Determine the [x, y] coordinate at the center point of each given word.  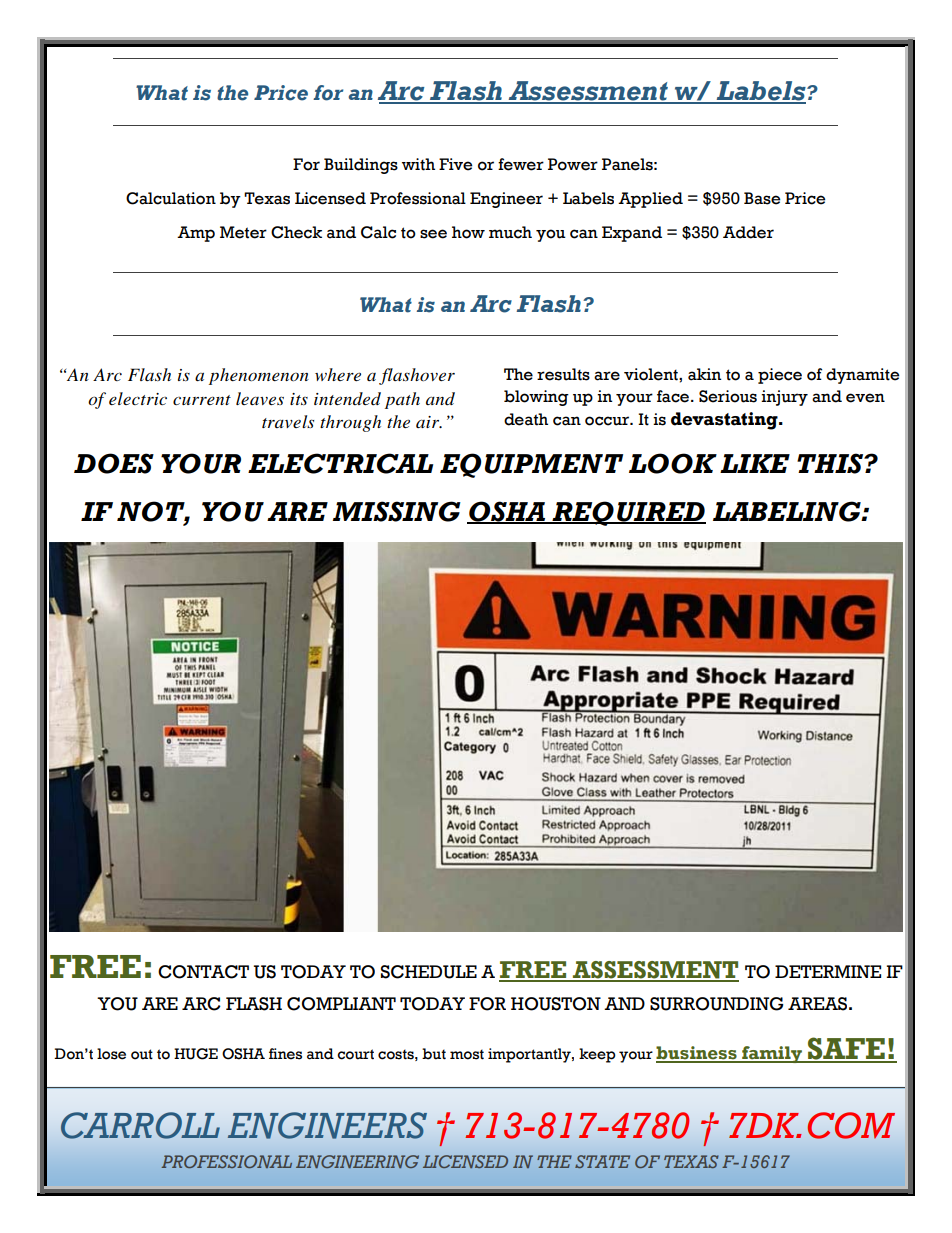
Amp [196, 234]
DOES [114, 463]
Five [456, 164]
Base [762, 198]
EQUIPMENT [531, 465]
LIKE [755, 463]
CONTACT [203, 972]
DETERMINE [828, 971]
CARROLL [140, 1125]
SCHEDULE [429, 972]
